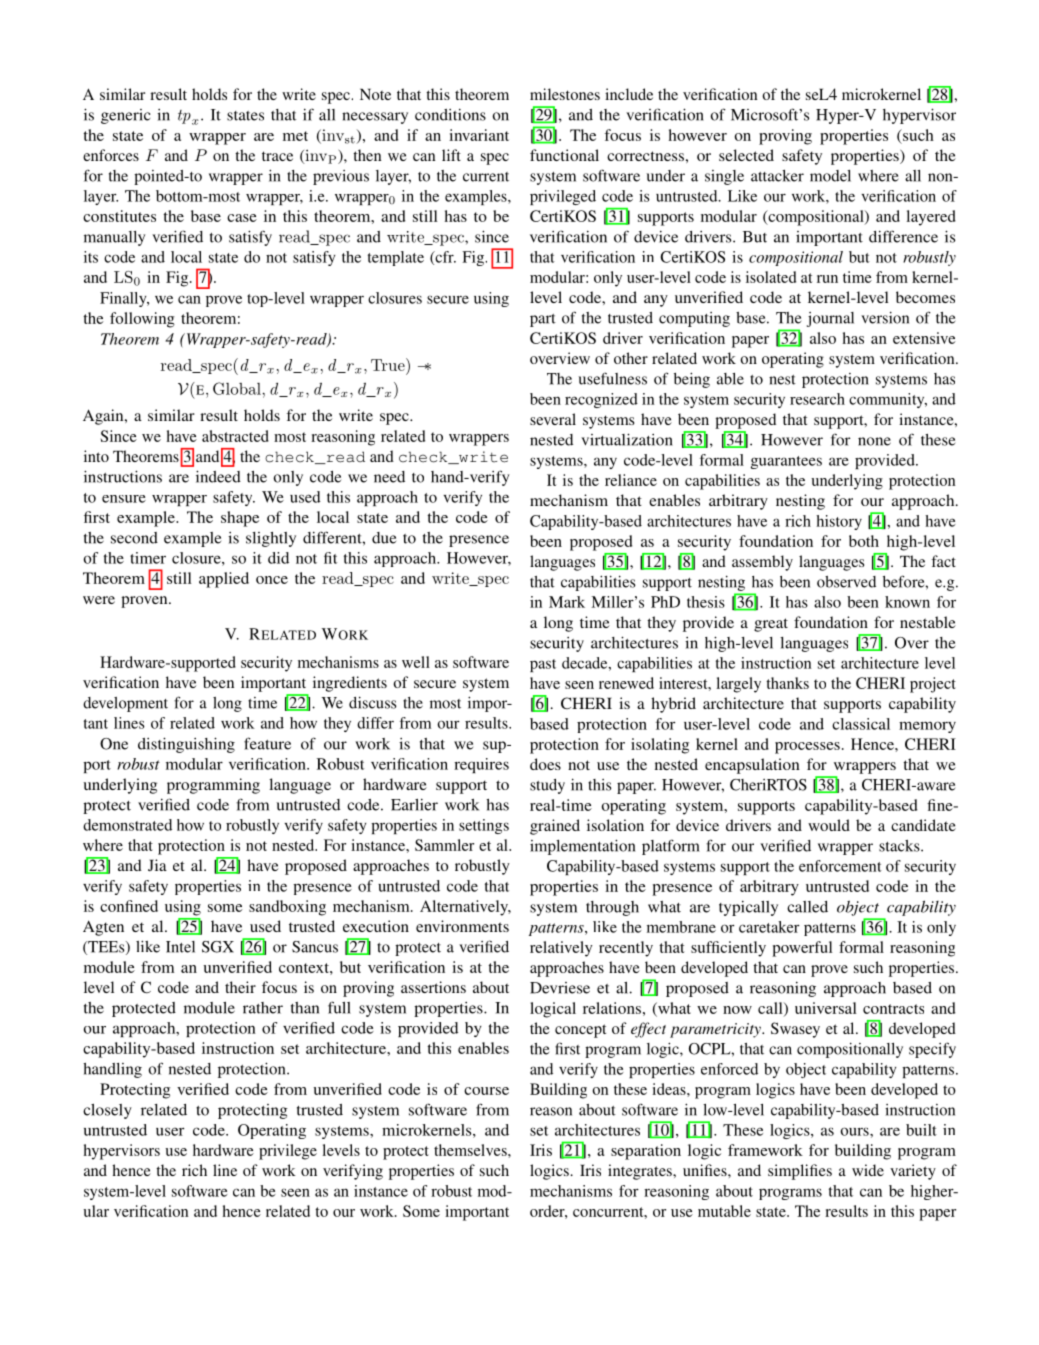 Image resolution: width=1039 pixels, height=1345 pixels. I want to click on none, so click(874, 441).
